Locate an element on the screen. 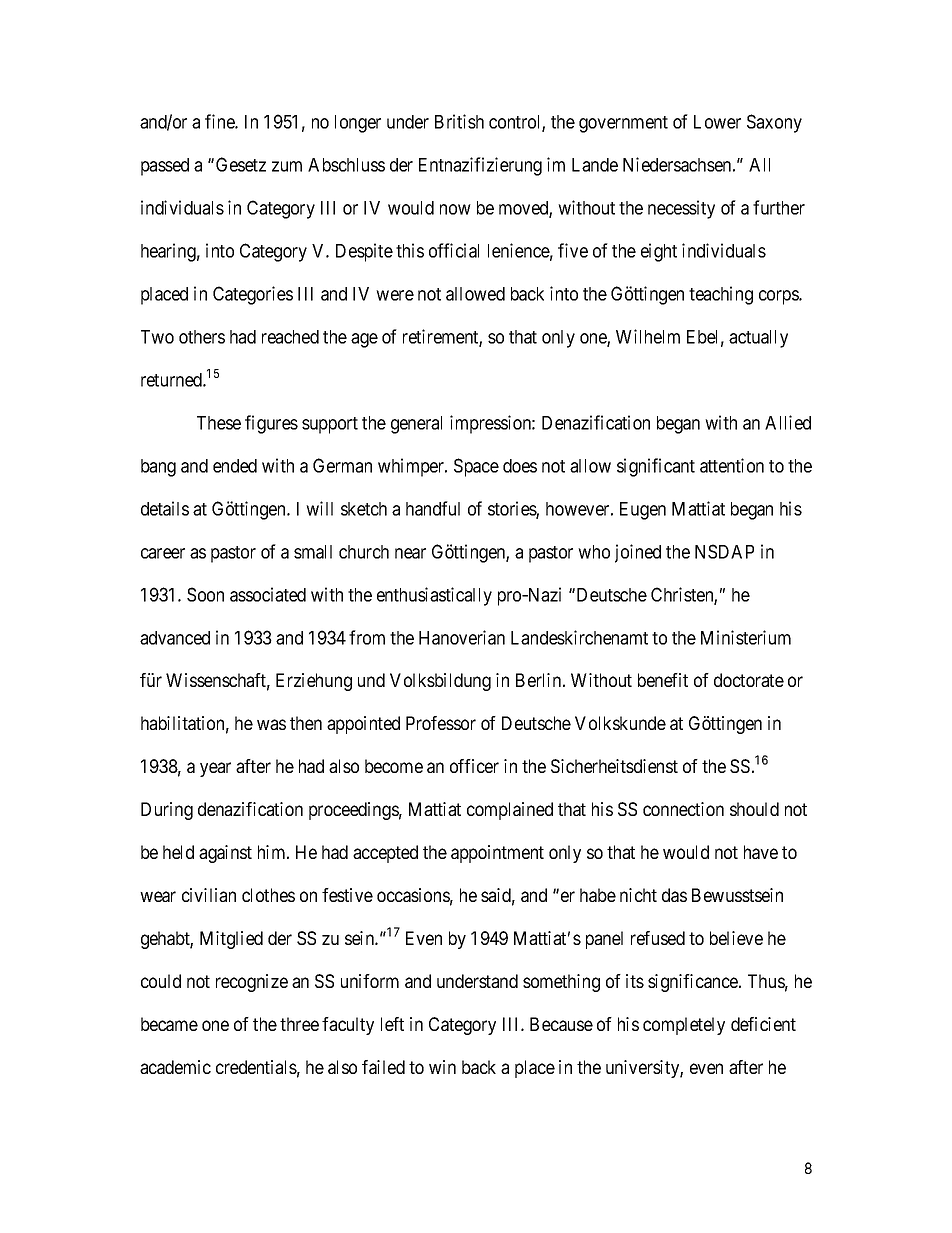  British is located at coordinates (459, 121).
